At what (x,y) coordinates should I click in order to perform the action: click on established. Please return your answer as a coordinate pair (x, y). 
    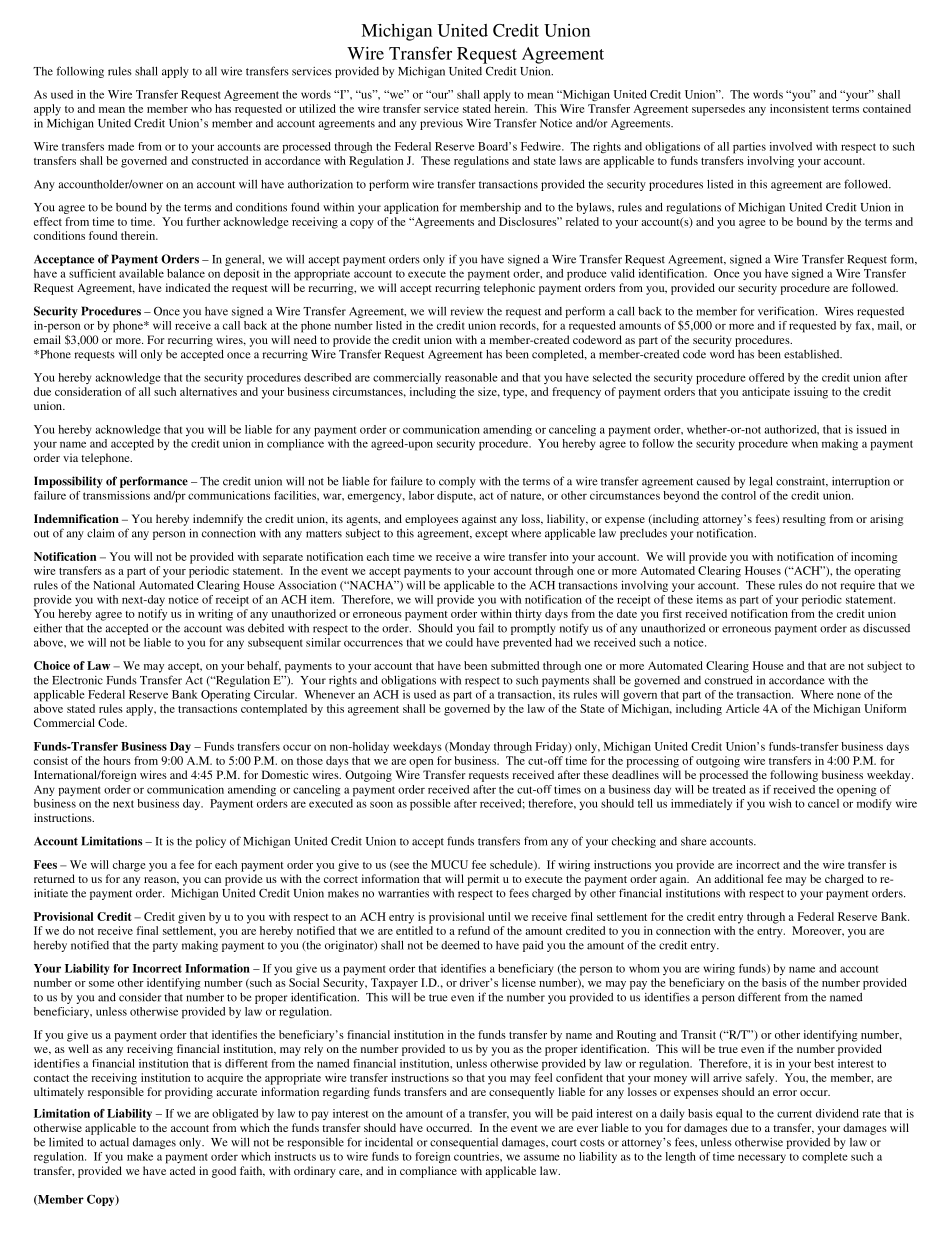
    Looking at the image, I should click on (813, 354).
